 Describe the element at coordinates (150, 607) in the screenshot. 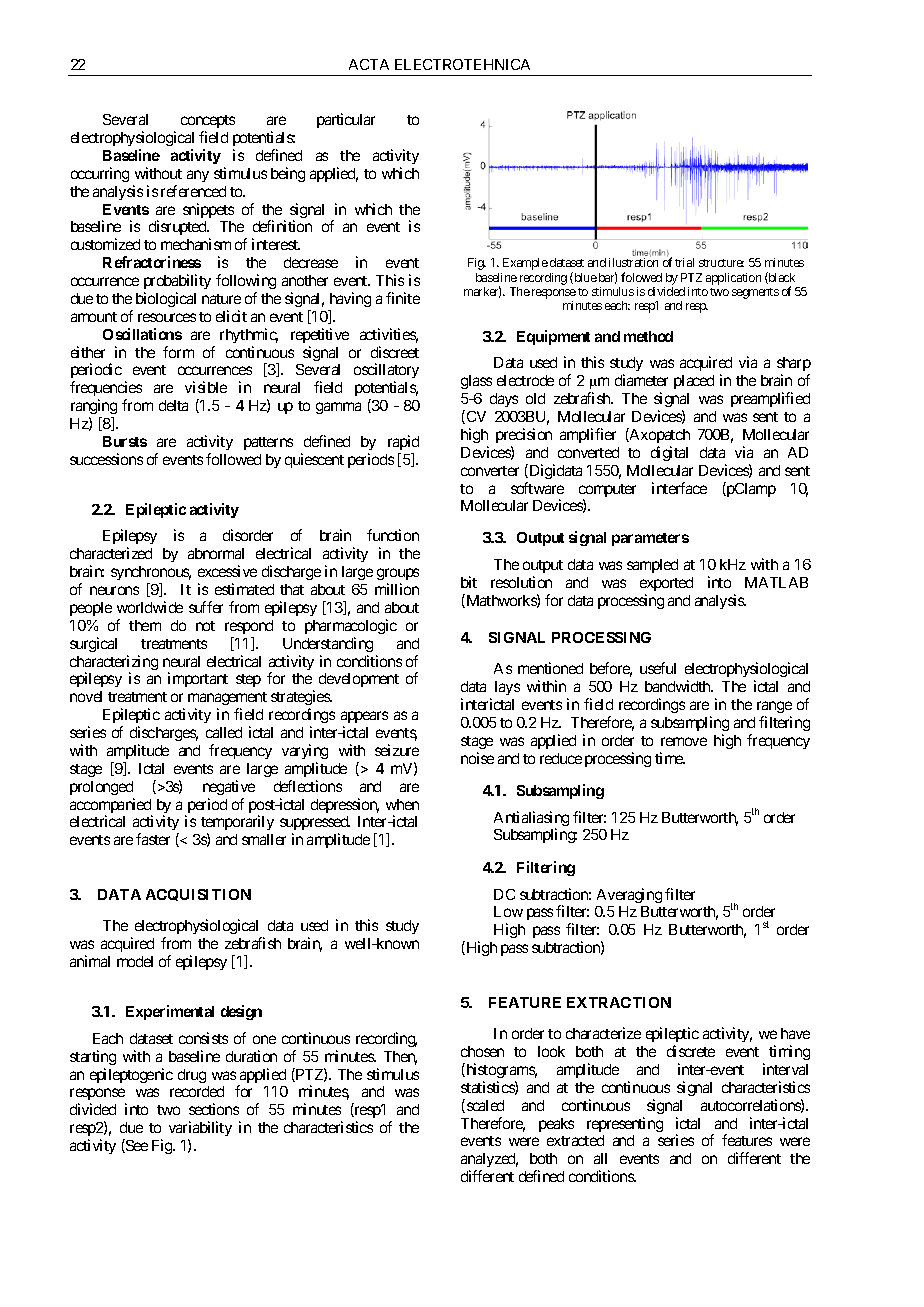

I see `worldwide` at that location.
